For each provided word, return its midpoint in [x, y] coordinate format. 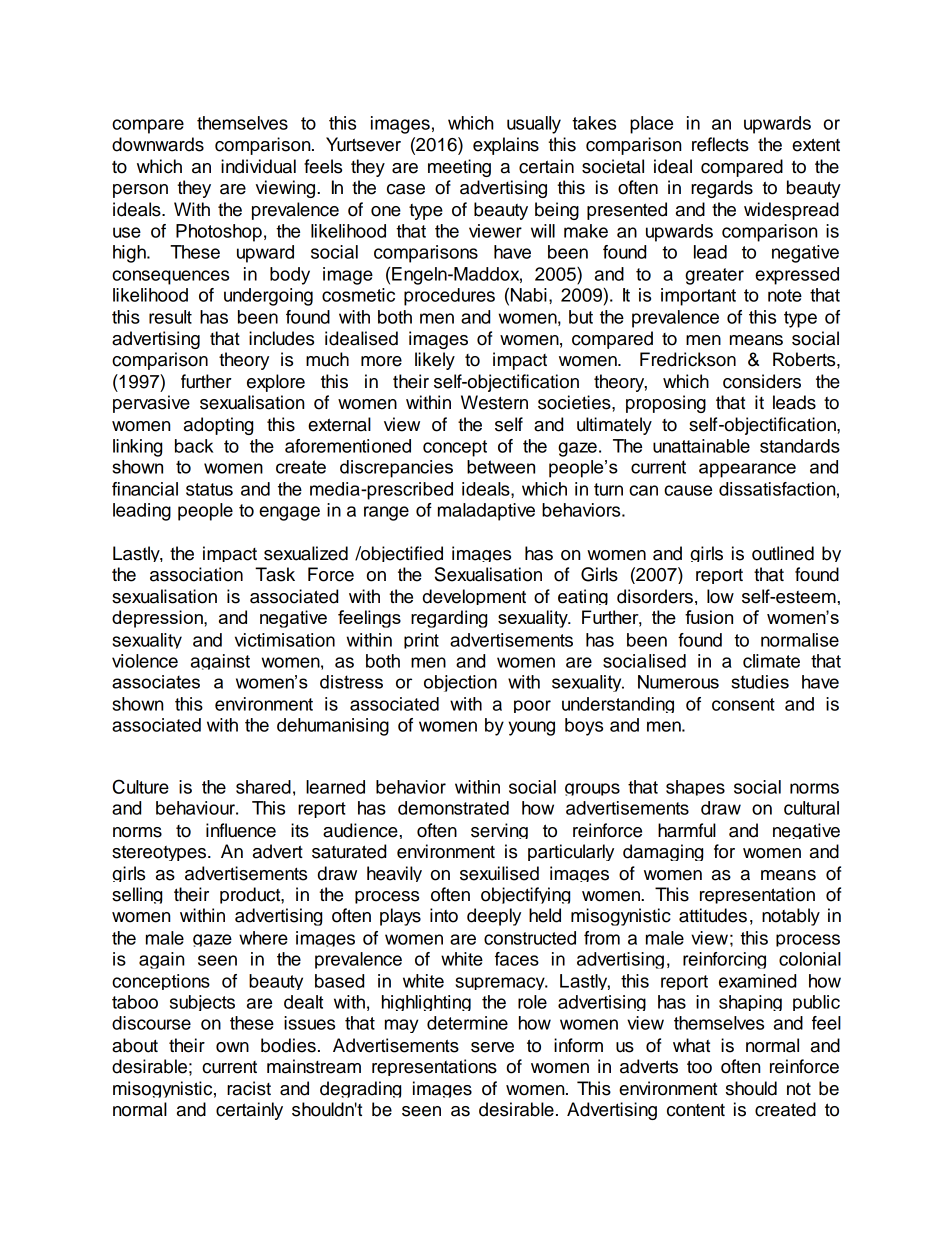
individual [258, 166]
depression [158, 619]
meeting [459, 168]
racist [249, 1088]
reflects [720, 144]
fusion [709, 617]
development [474, 597]
